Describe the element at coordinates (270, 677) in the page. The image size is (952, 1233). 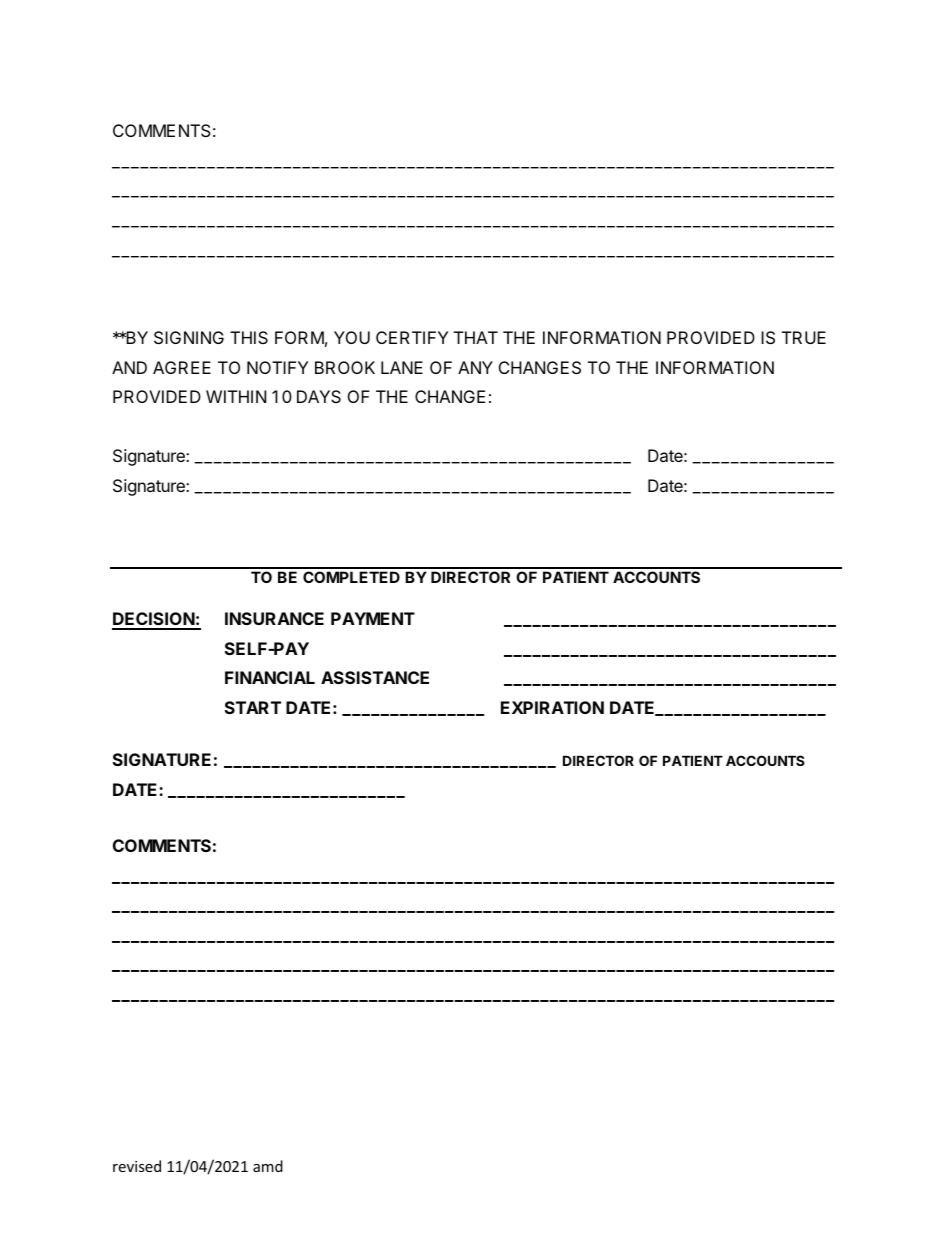
I see `FINANCIAL` at that location.
